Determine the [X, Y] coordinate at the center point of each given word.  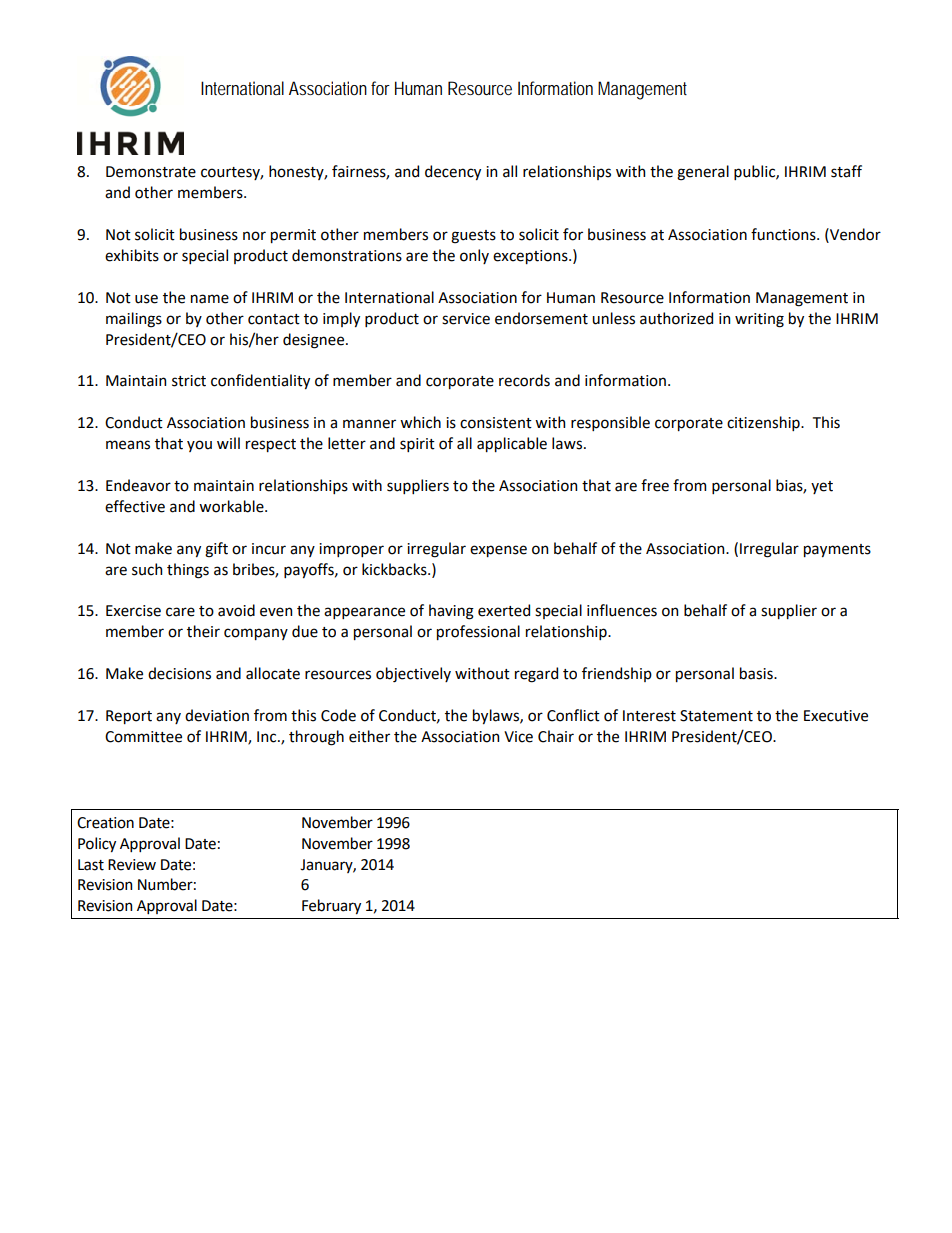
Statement [716, 716]
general [703, 173]
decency [453, 172]
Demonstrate [151, 172]
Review [132, 865]
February [331, 906]
